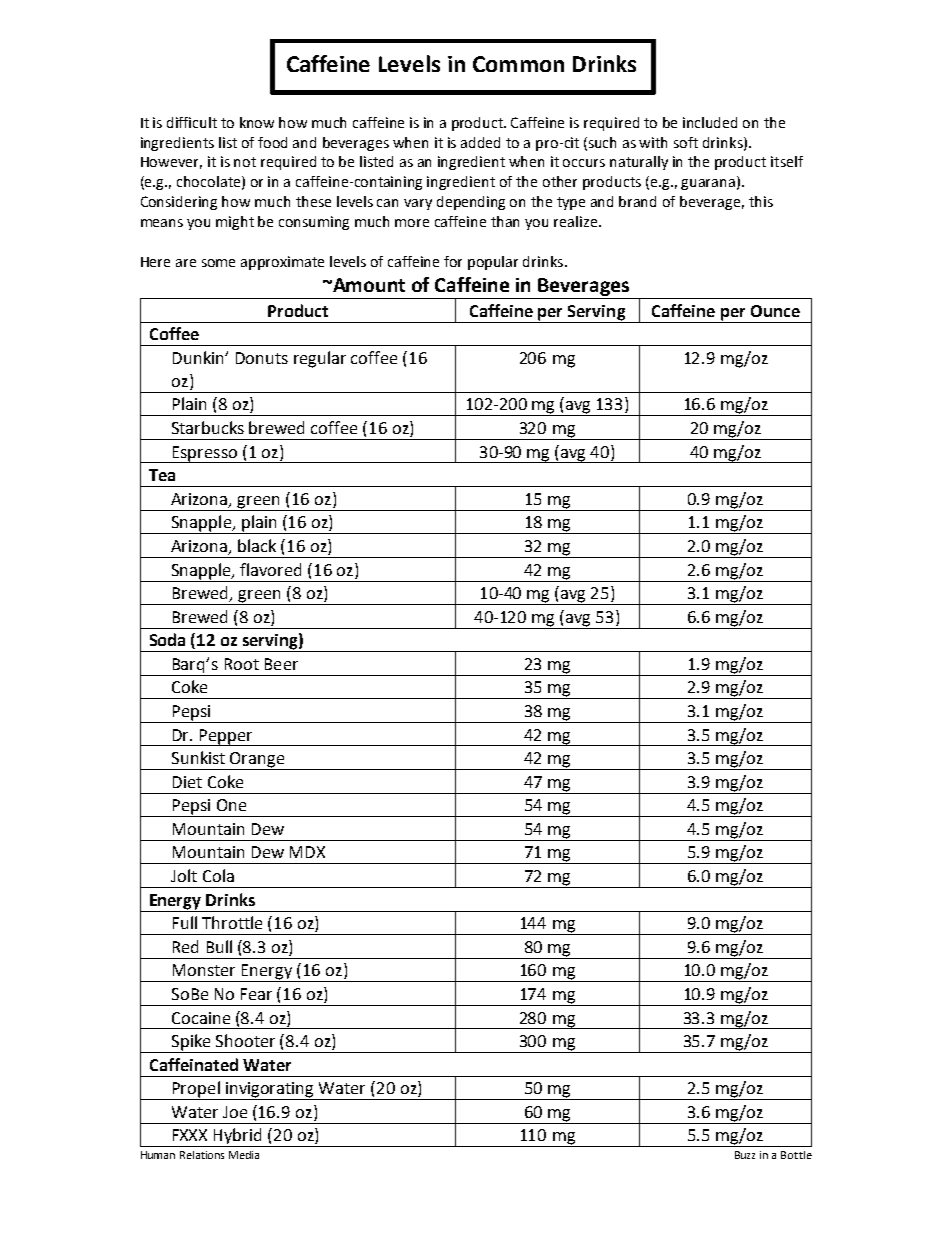  Describe the element at coordinates (270, 569) in the document. I see `flavored` at that location.
